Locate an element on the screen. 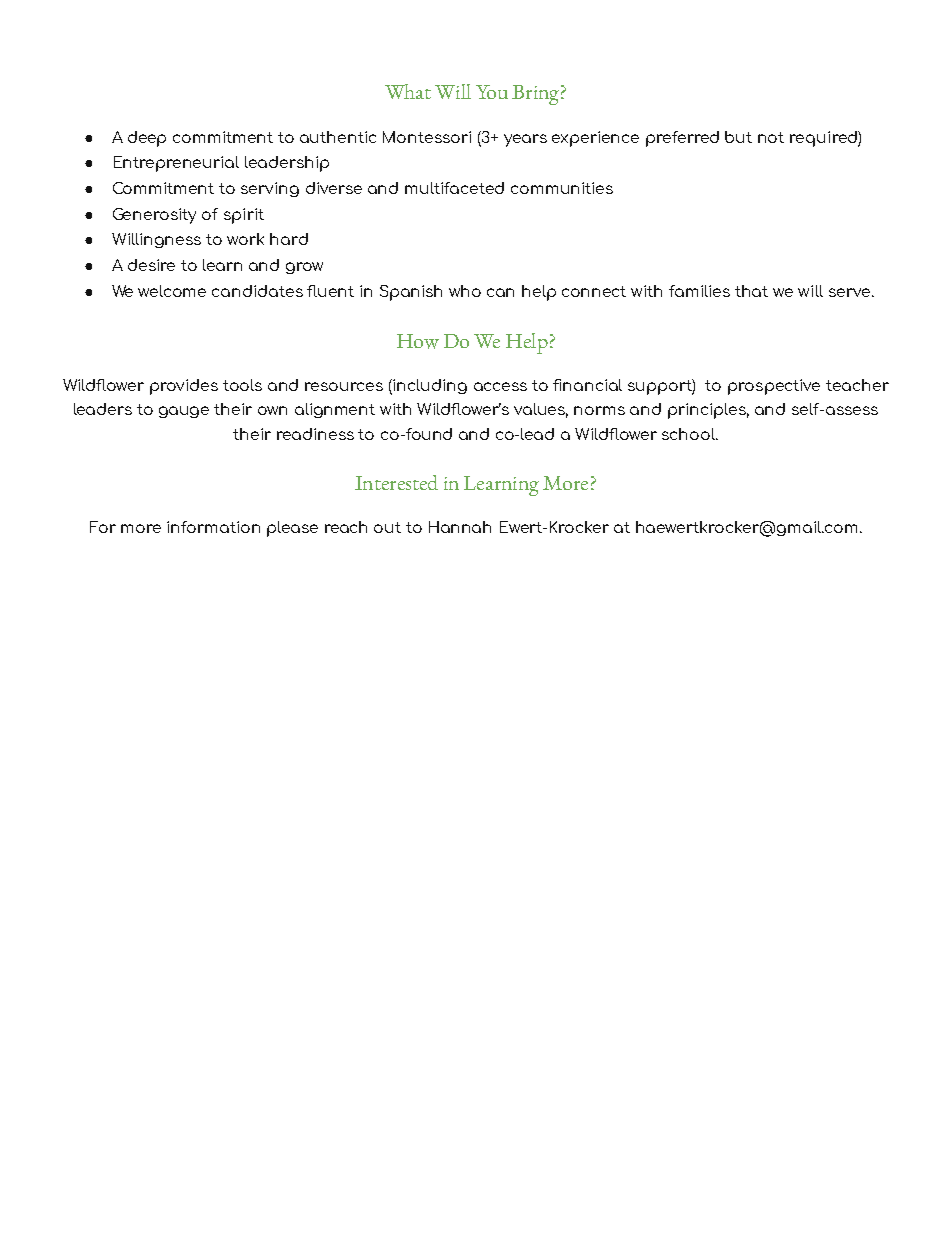 The width and height of the screenshot is (952, 1233). who is located at coordinates (465, 291).
